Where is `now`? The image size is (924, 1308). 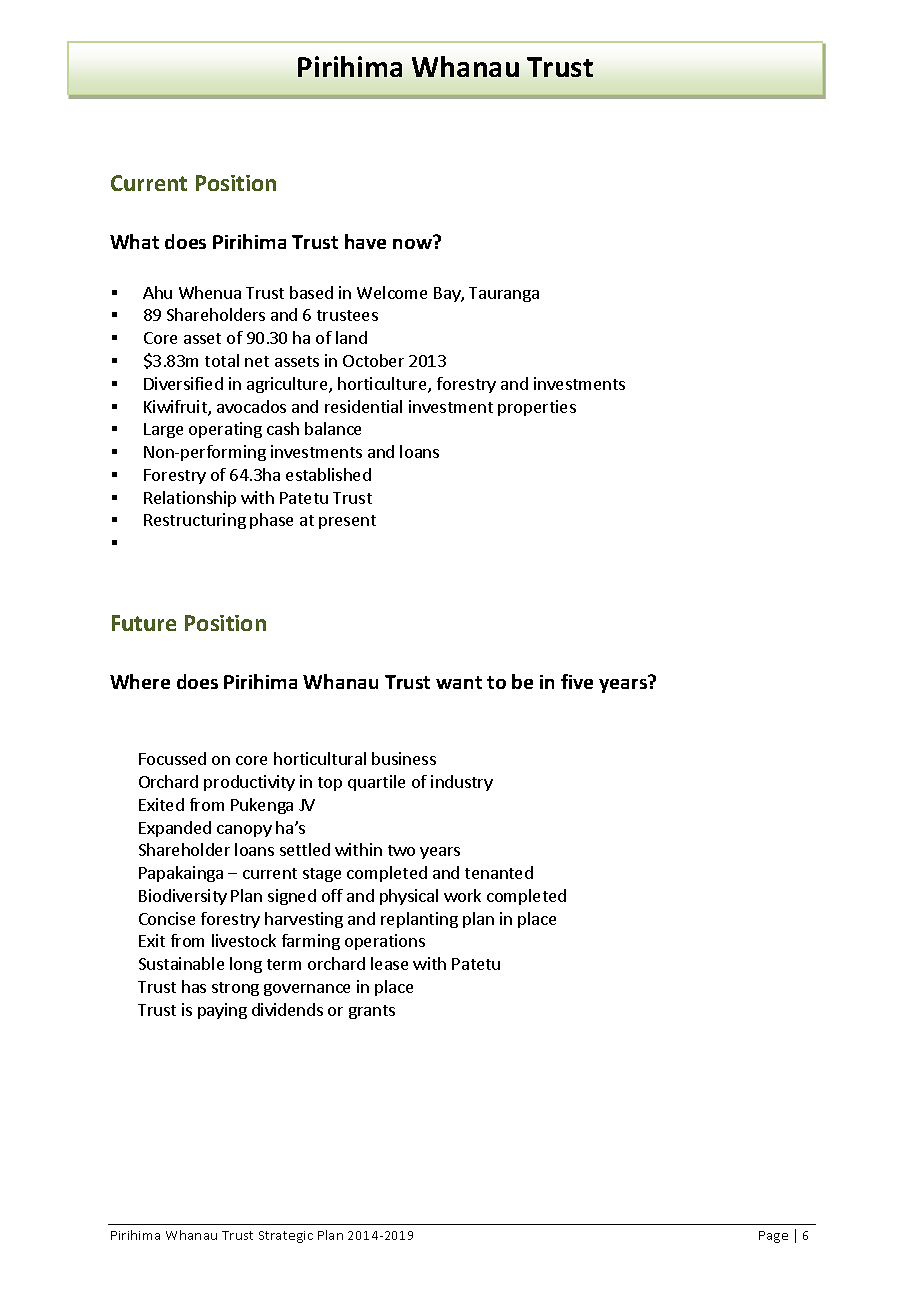 now is located at coordinates (413, 242).
